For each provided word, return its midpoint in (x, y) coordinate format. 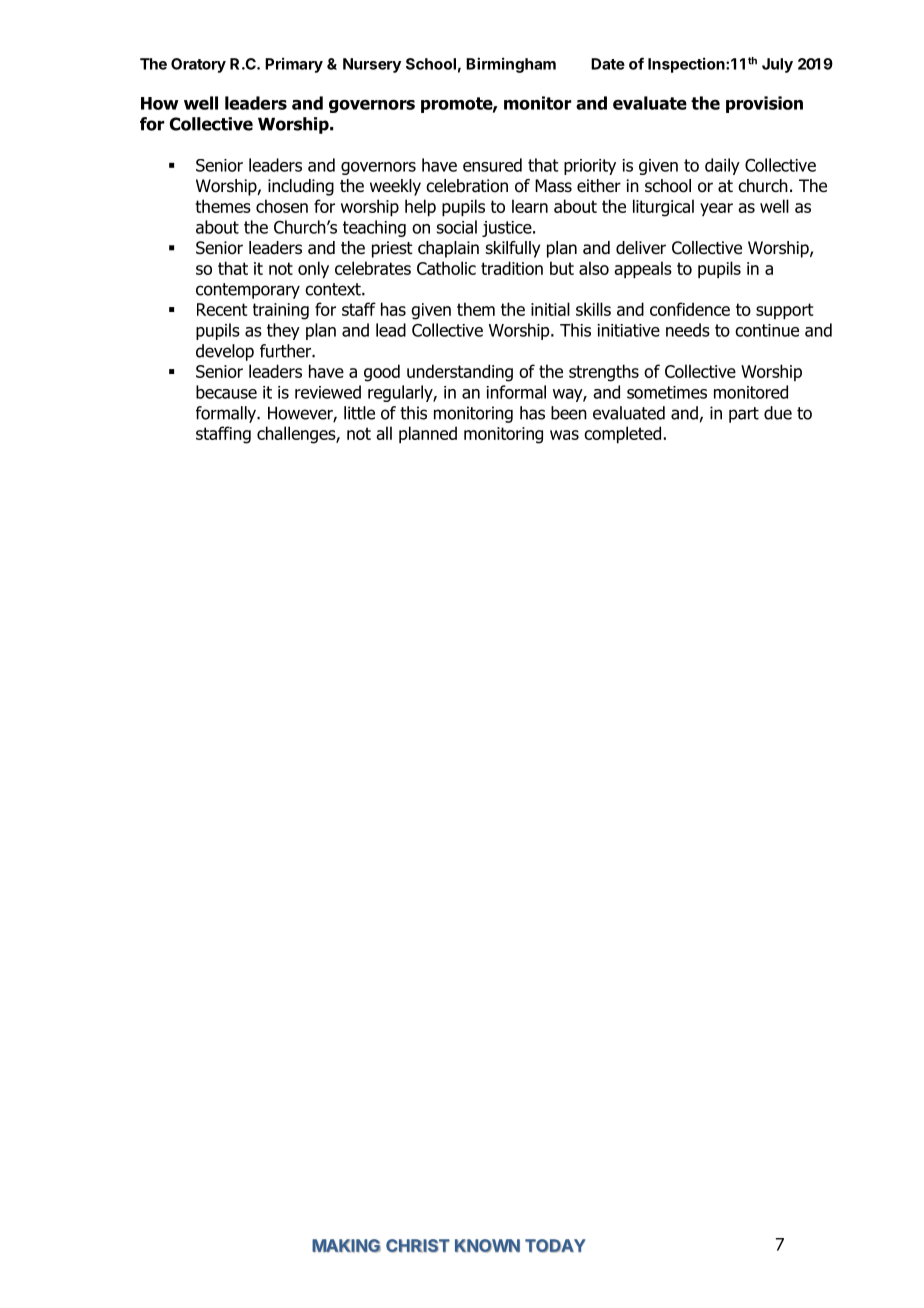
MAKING (346, 1246)
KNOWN (487, 1246)
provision (764, 104)
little (359, 413)
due (778, 413)
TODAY (555, 1246)
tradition (512, 268)
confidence (690, 309)
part (744, 415)
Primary (294, 65)
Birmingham (511, 65)
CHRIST (418, 1246)
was (564, 435)
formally (227, 414)
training (281, 311)
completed (622, 435)
